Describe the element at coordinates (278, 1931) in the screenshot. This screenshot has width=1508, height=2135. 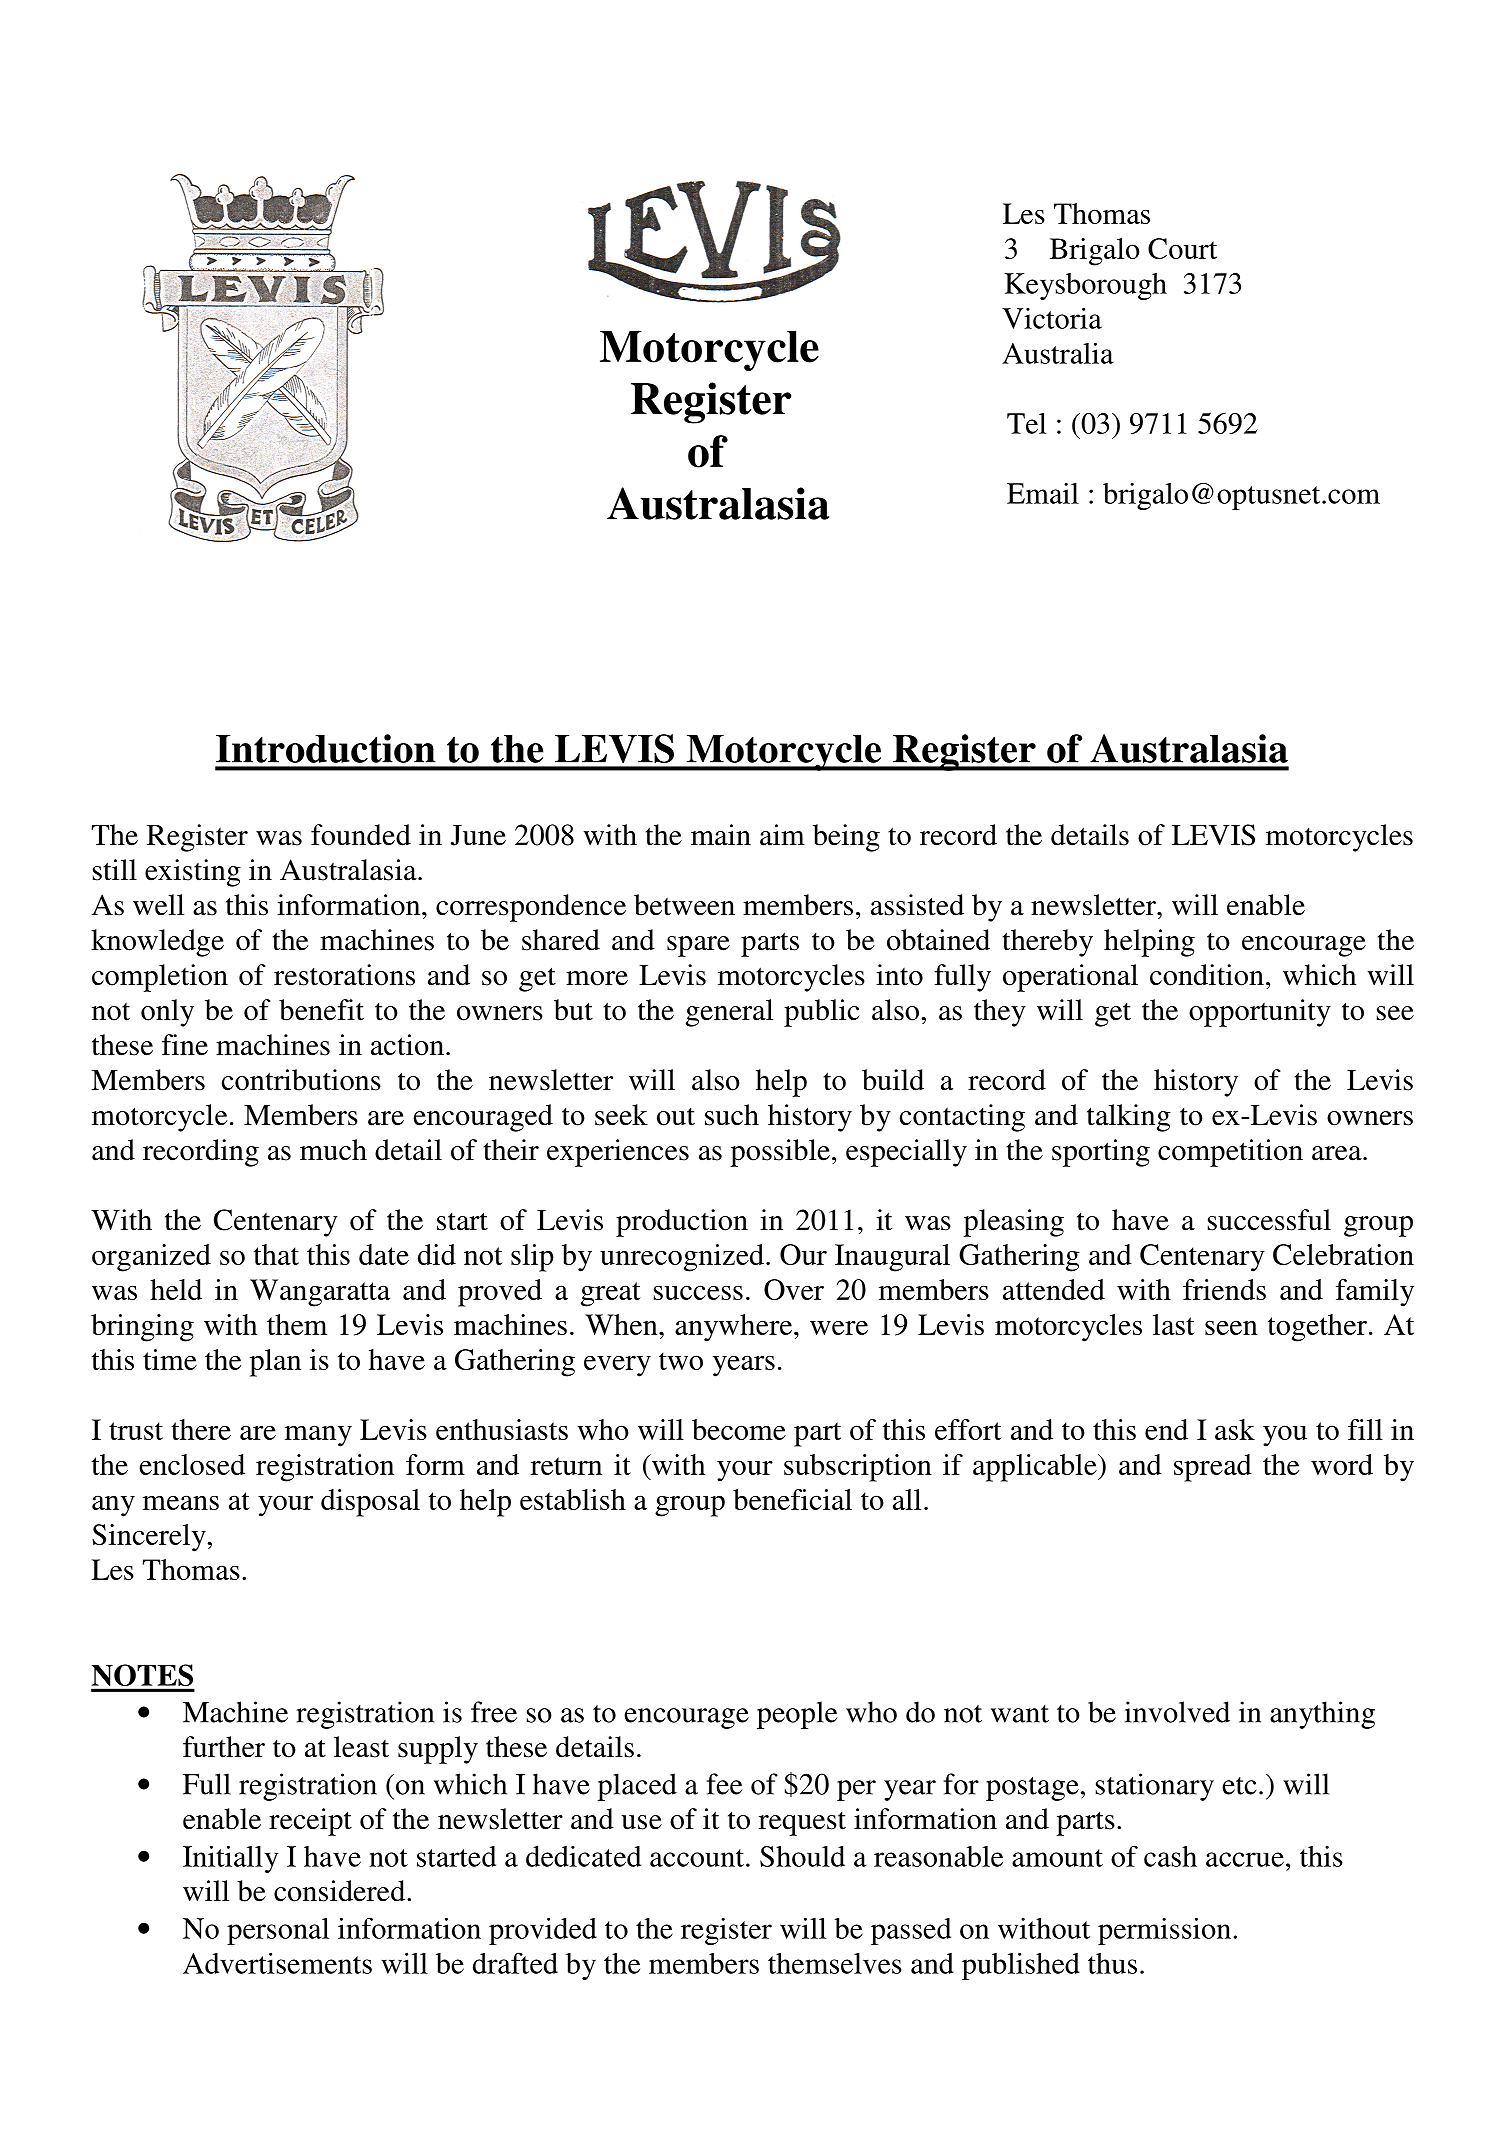
I see `personal` at that location.
